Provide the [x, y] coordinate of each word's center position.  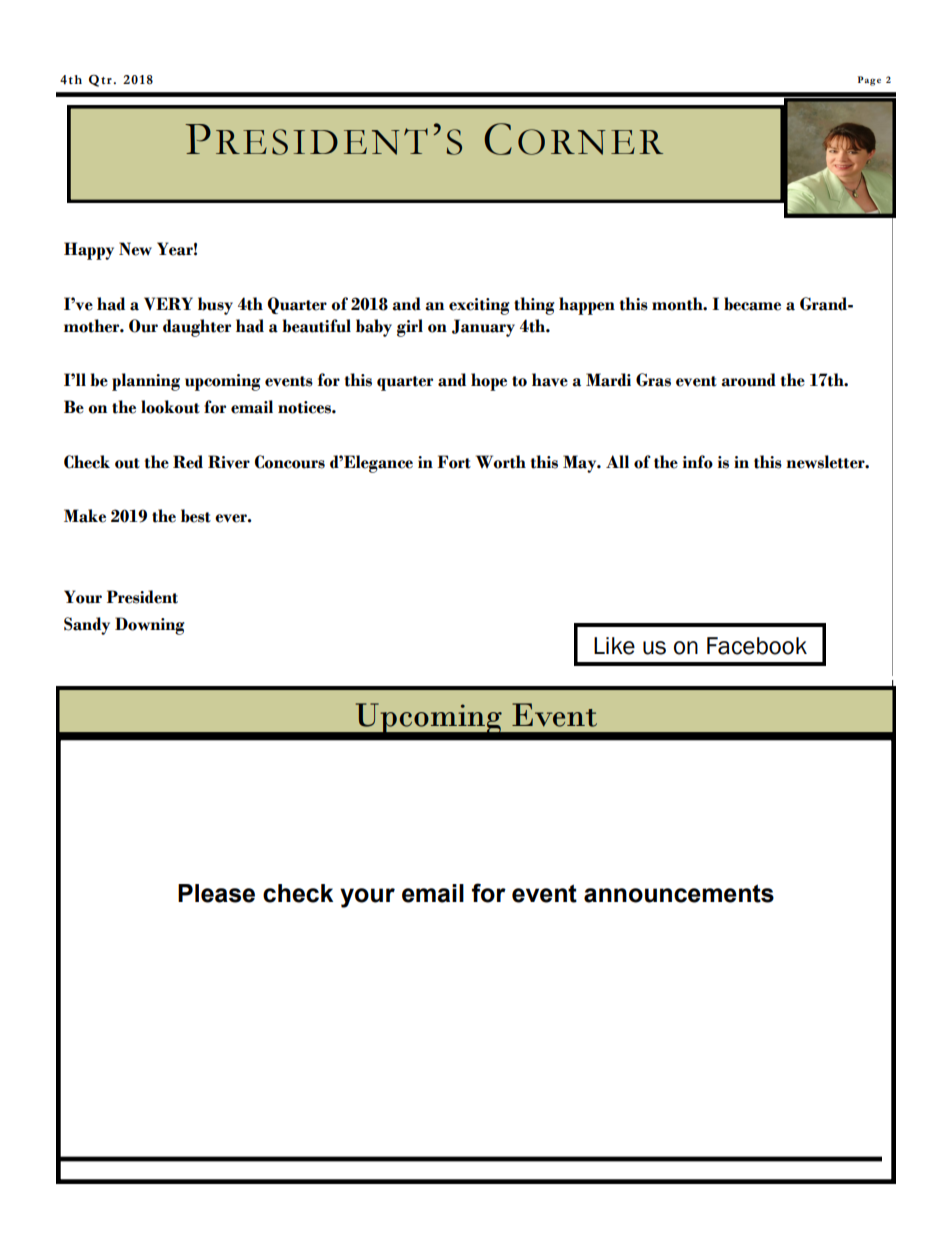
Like [614, 646]
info [698, 462]
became [752, 304]
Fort [454, 462]
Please [216, 893]
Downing [150, 626]
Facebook [757, 646]
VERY [168, 303]
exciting [479, 306]
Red [188, 462]
